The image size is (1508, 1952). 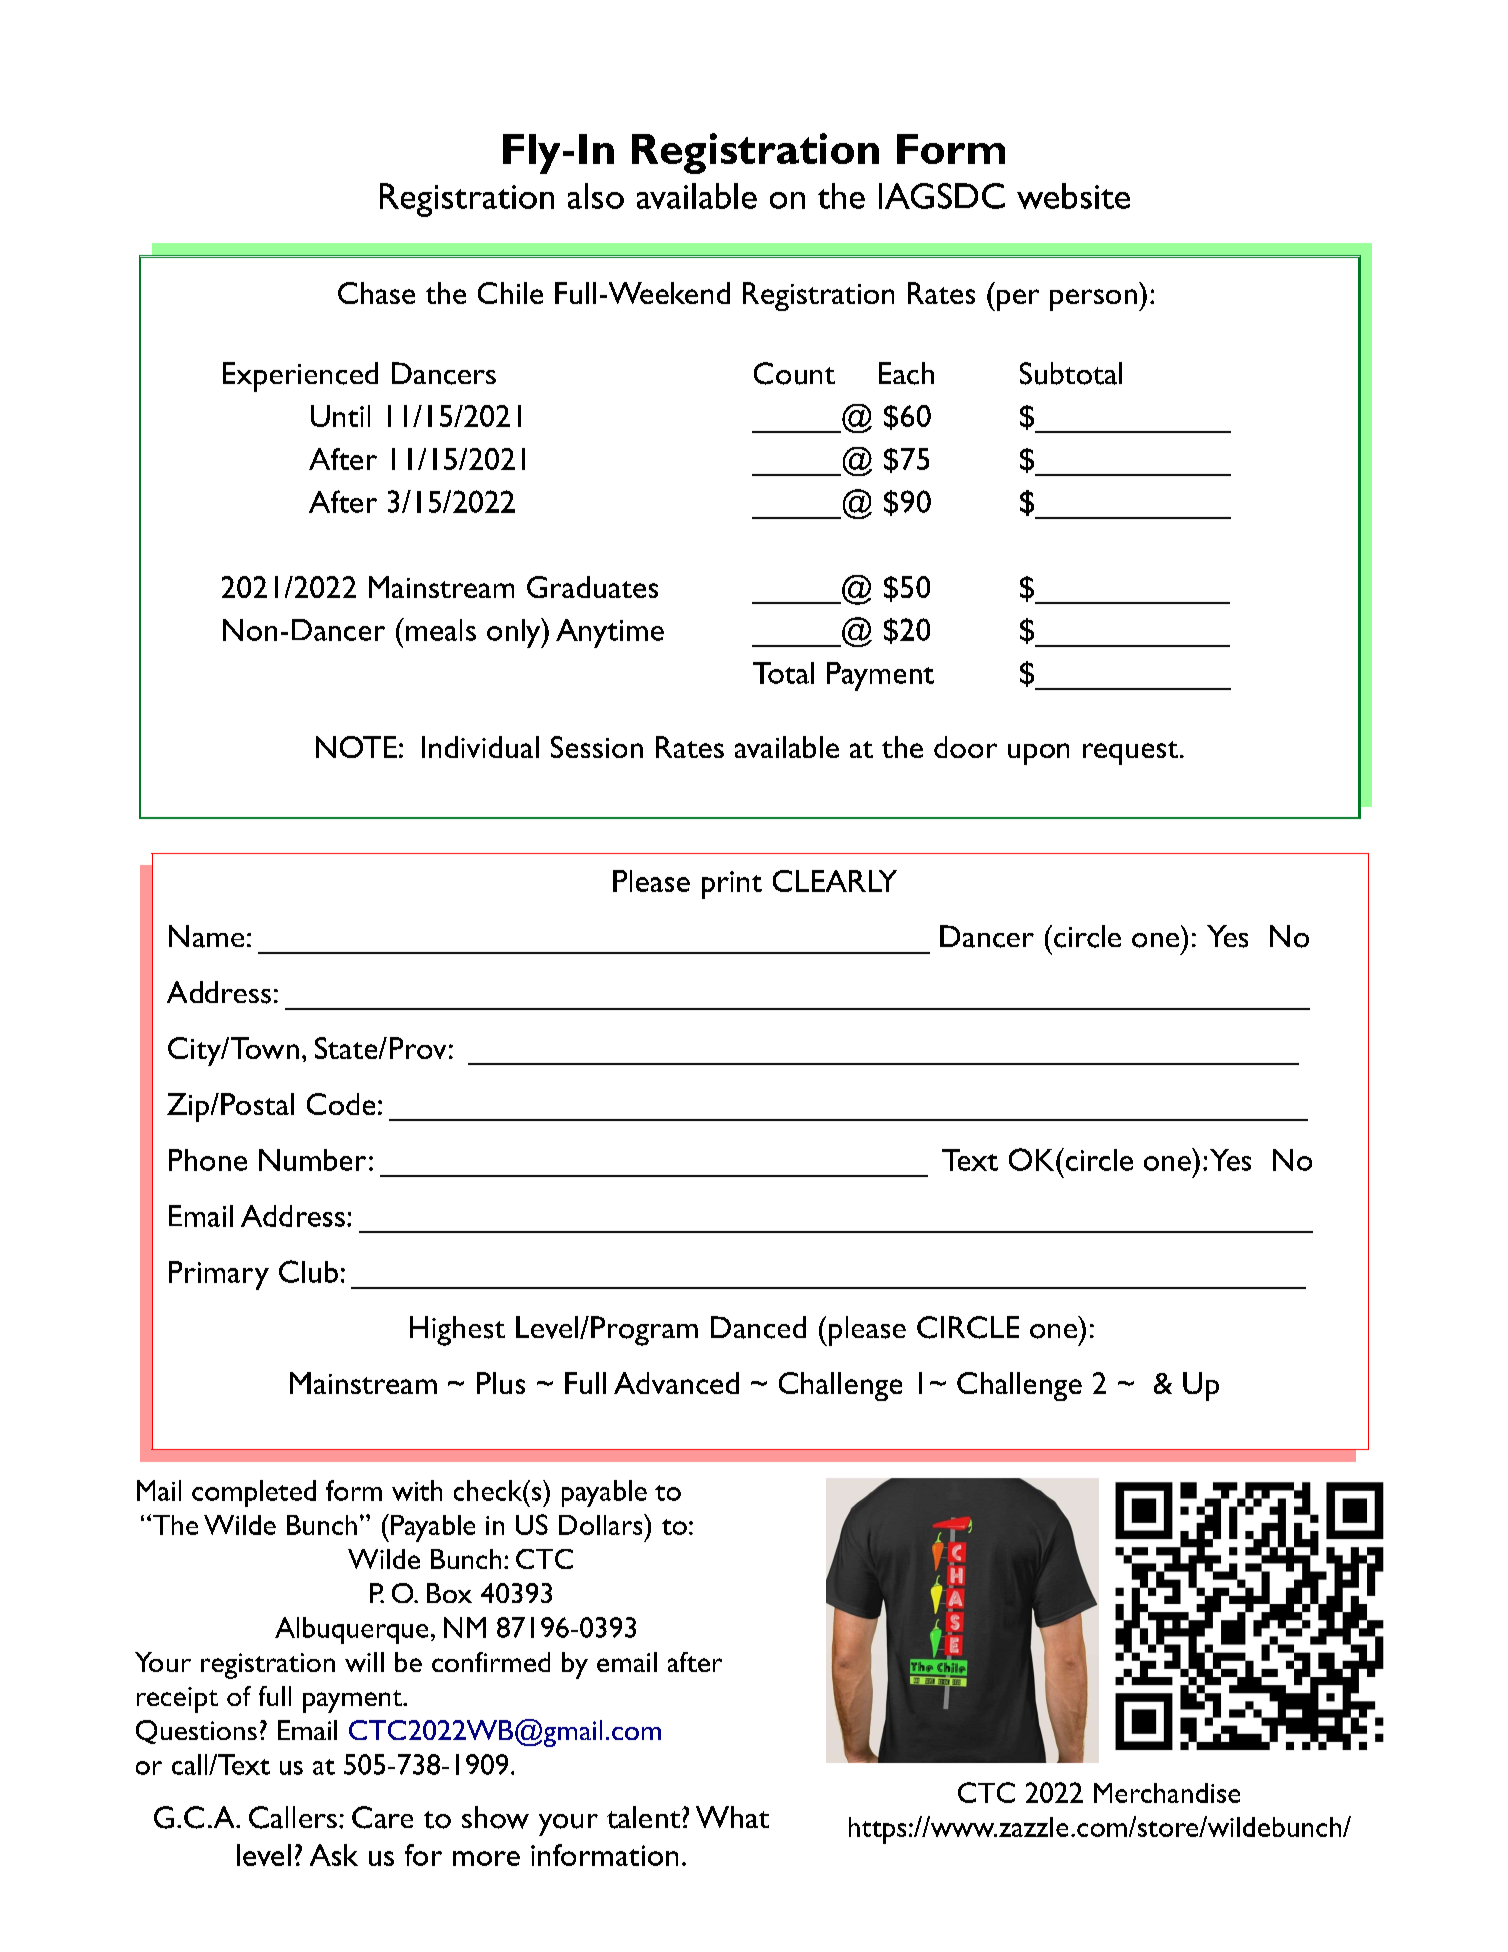 What do you see at coordinates (341, 1104) in the screenshot?
I see `Code` at bounding box center [341, 1104].
